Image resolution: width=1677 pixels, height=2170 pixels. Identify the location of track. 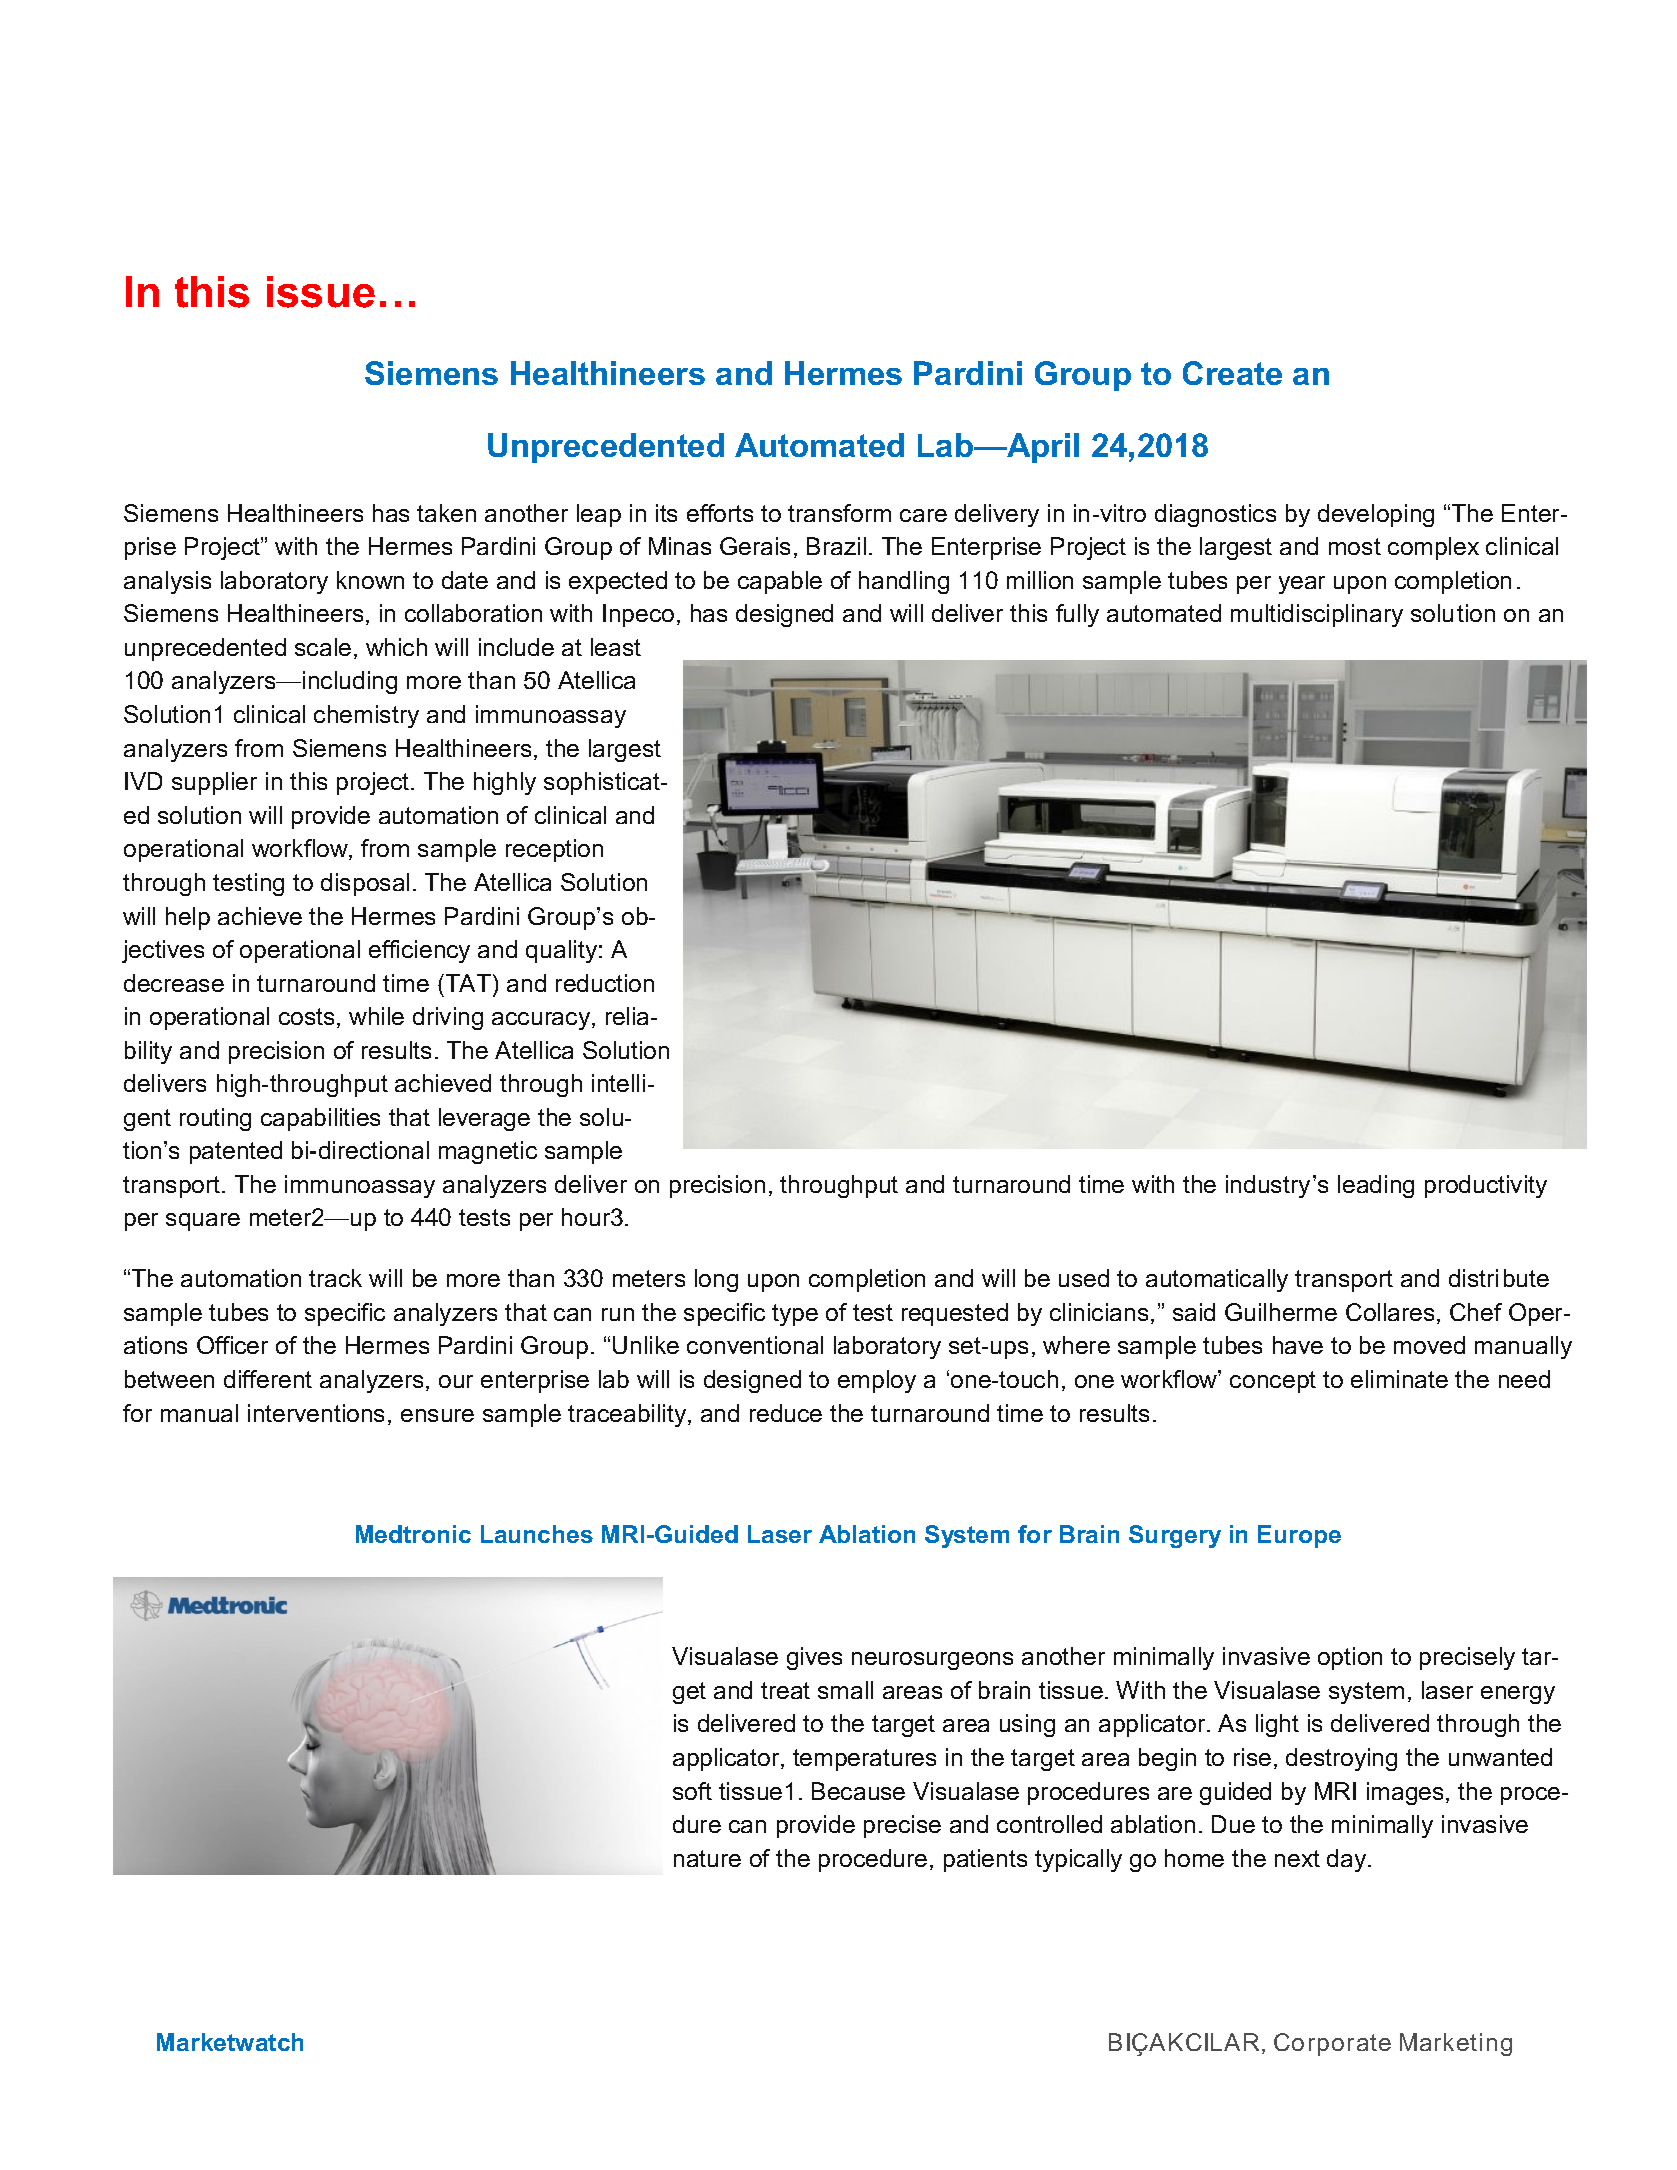
(335, 1278).
